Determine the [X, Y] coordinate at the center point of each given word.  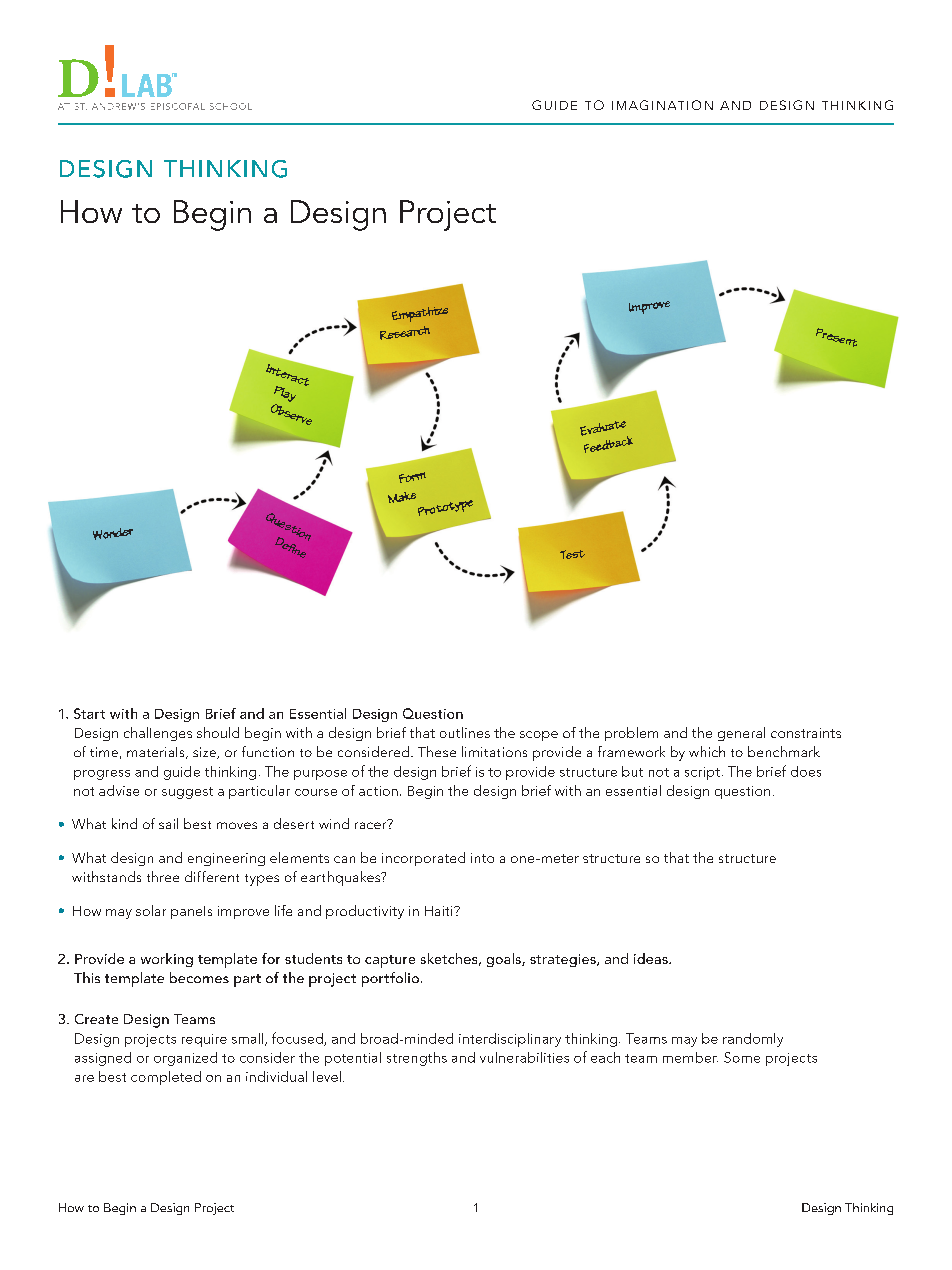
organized [185, 1059]
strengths [417, 1059]
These [437, 751]
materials [157, 753]
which [707, 751]
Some [742, 1057]
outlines [465, 732]
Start [89, 713]
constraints [806, 733]
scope [539, 736]
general [741, 734]
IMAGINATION [662, 105]
